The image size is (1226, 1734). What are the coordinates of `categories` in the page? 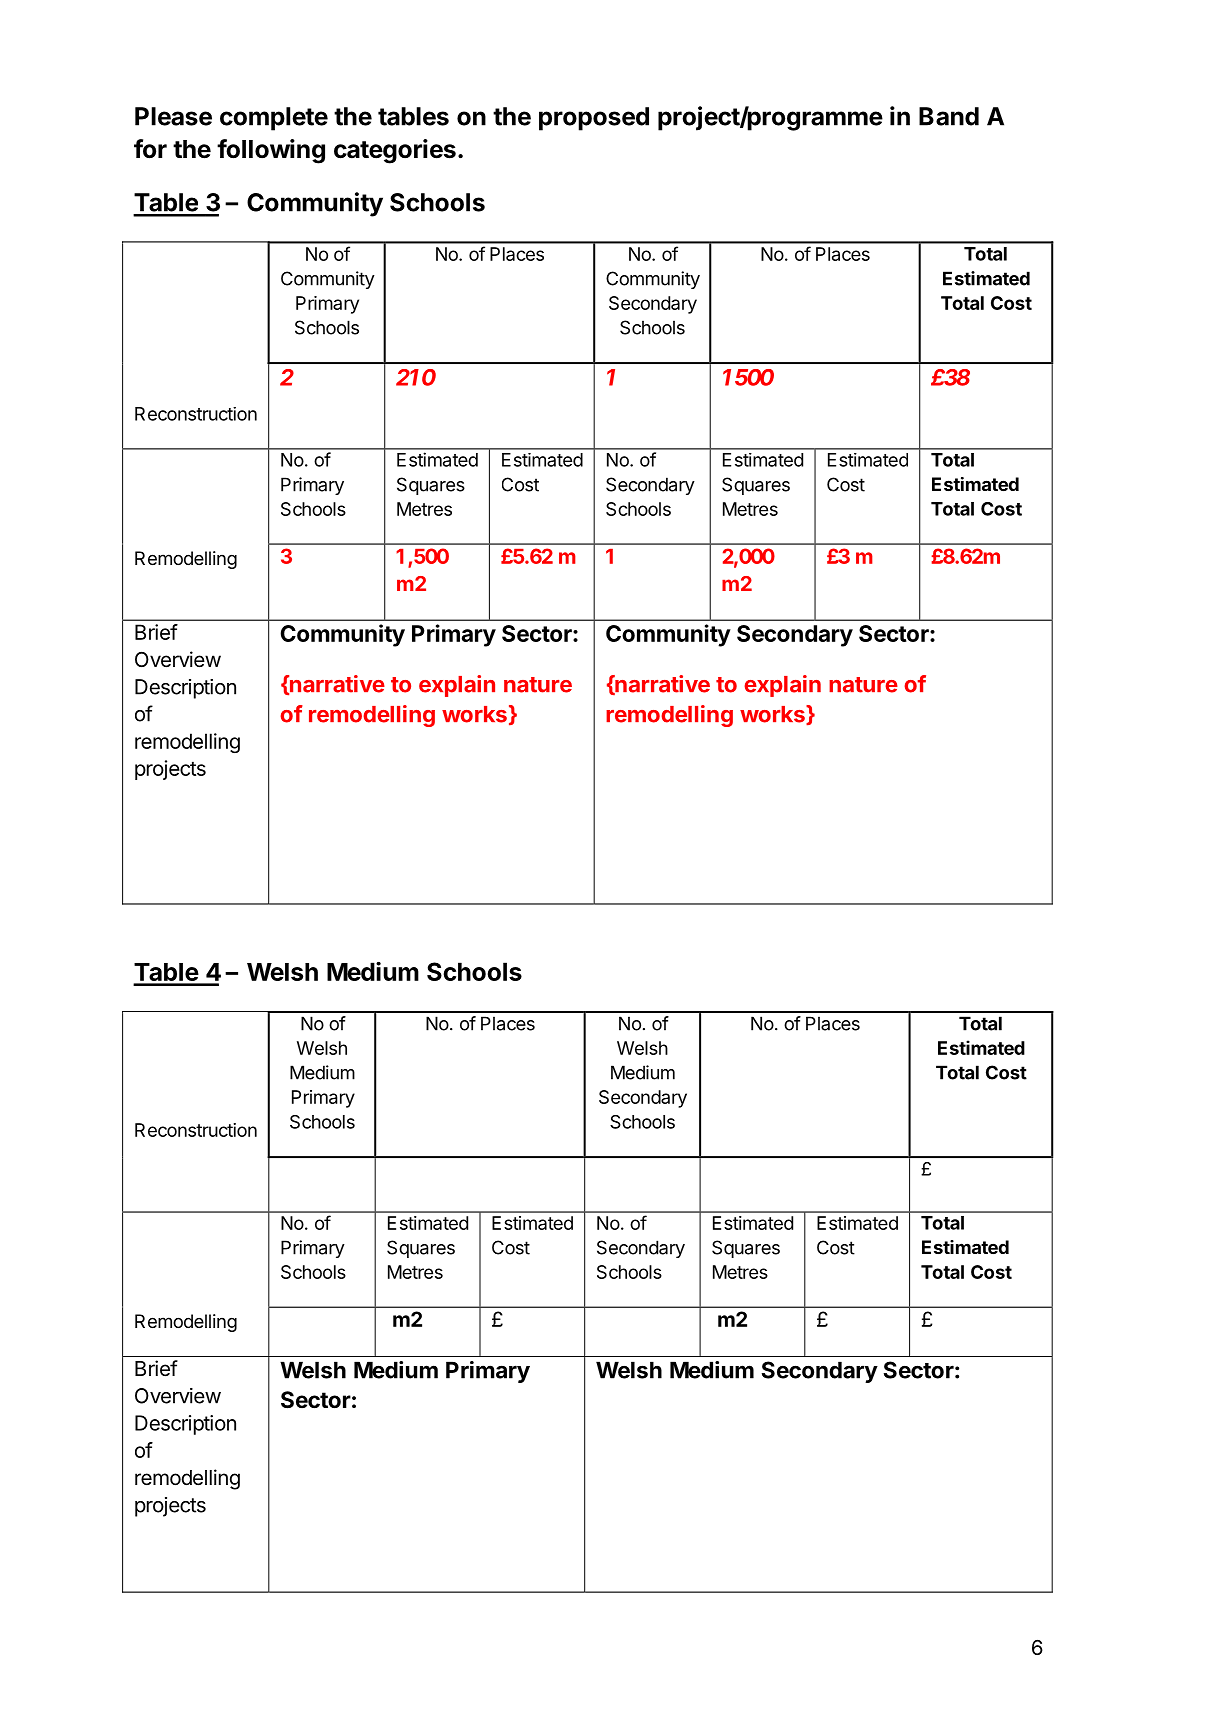 It's located at (395, 151).
